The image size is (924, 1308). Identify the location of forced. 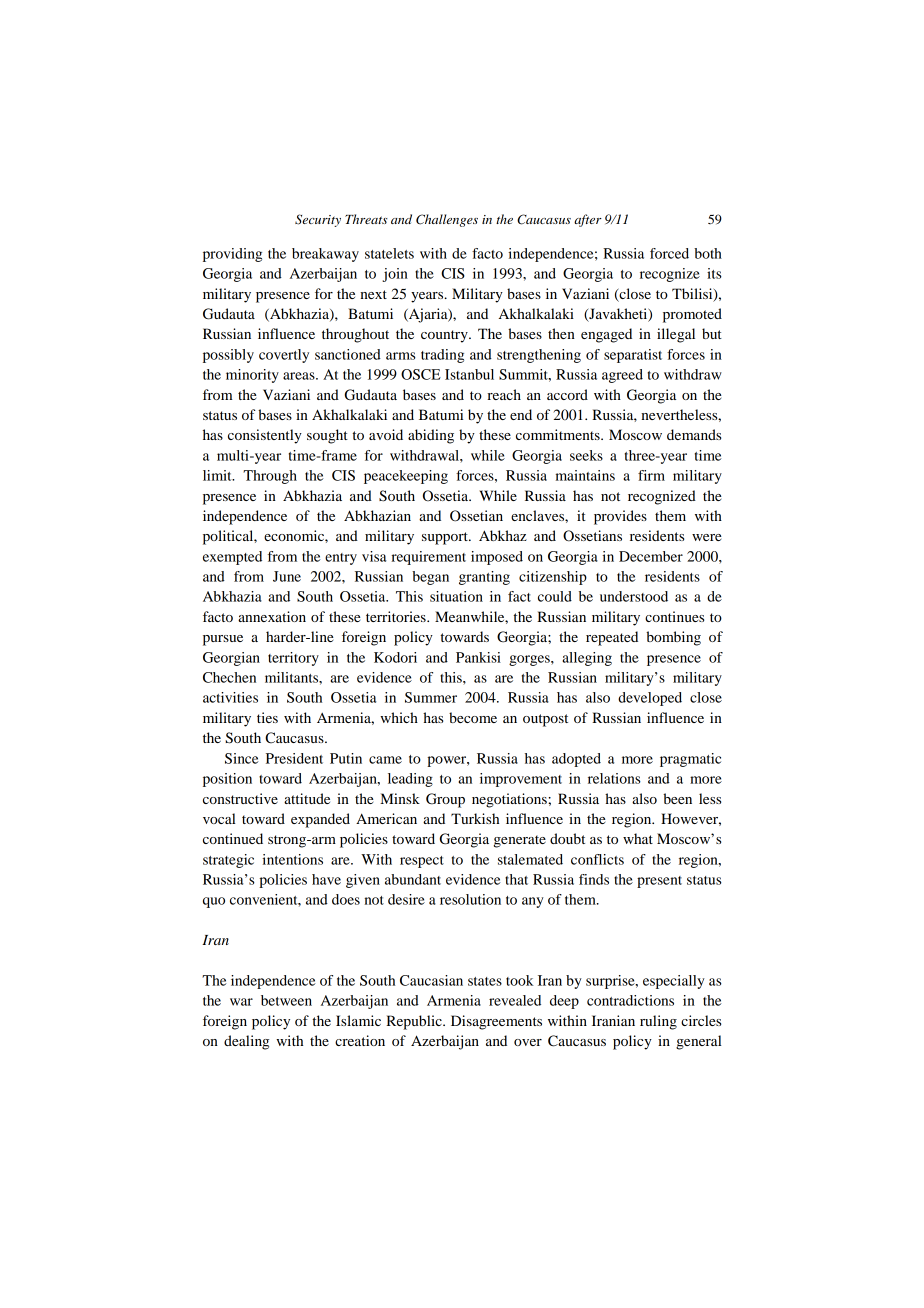
(669, 253).
